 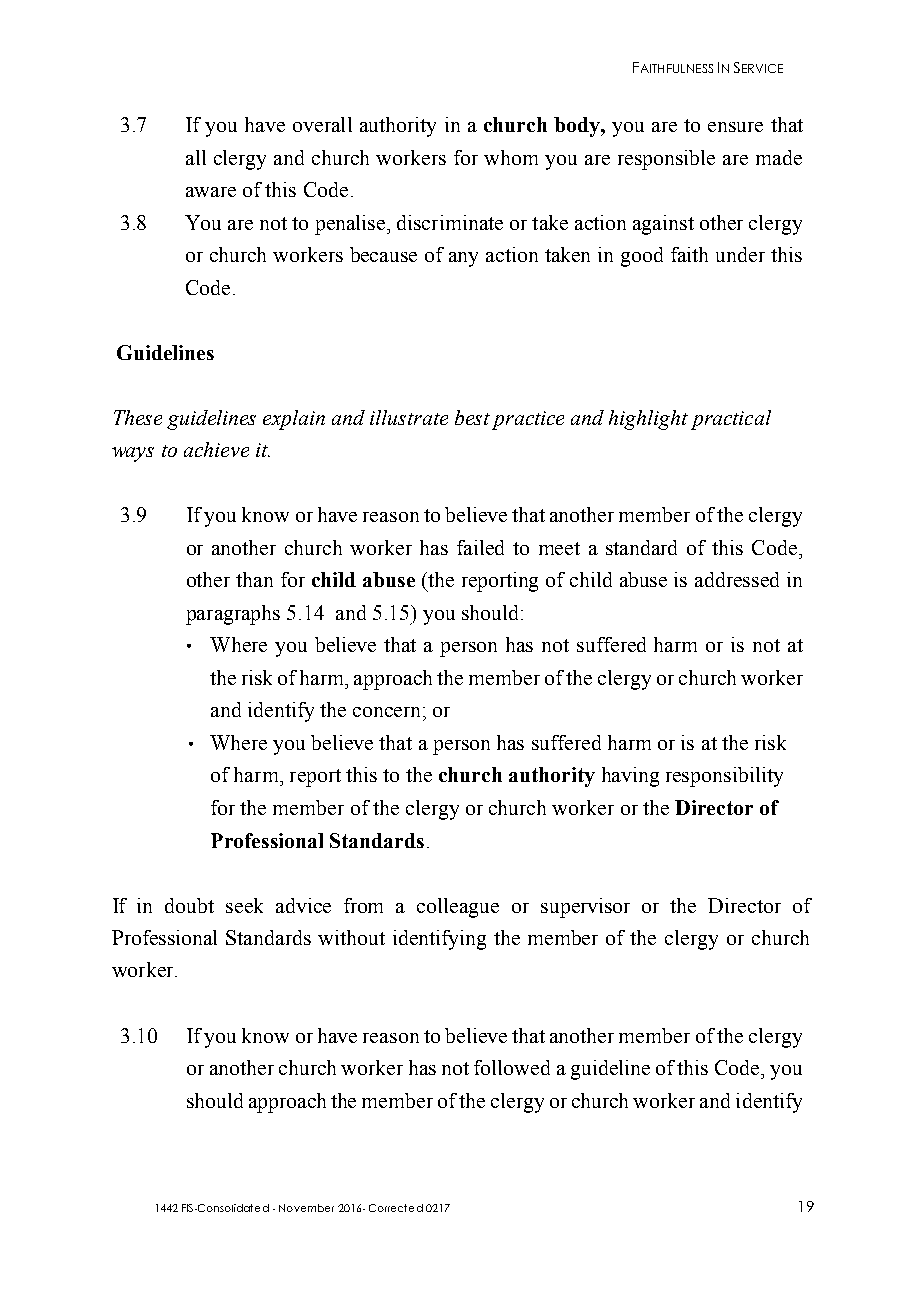 I want to click on responsibility, so click(x=724, y=777).
